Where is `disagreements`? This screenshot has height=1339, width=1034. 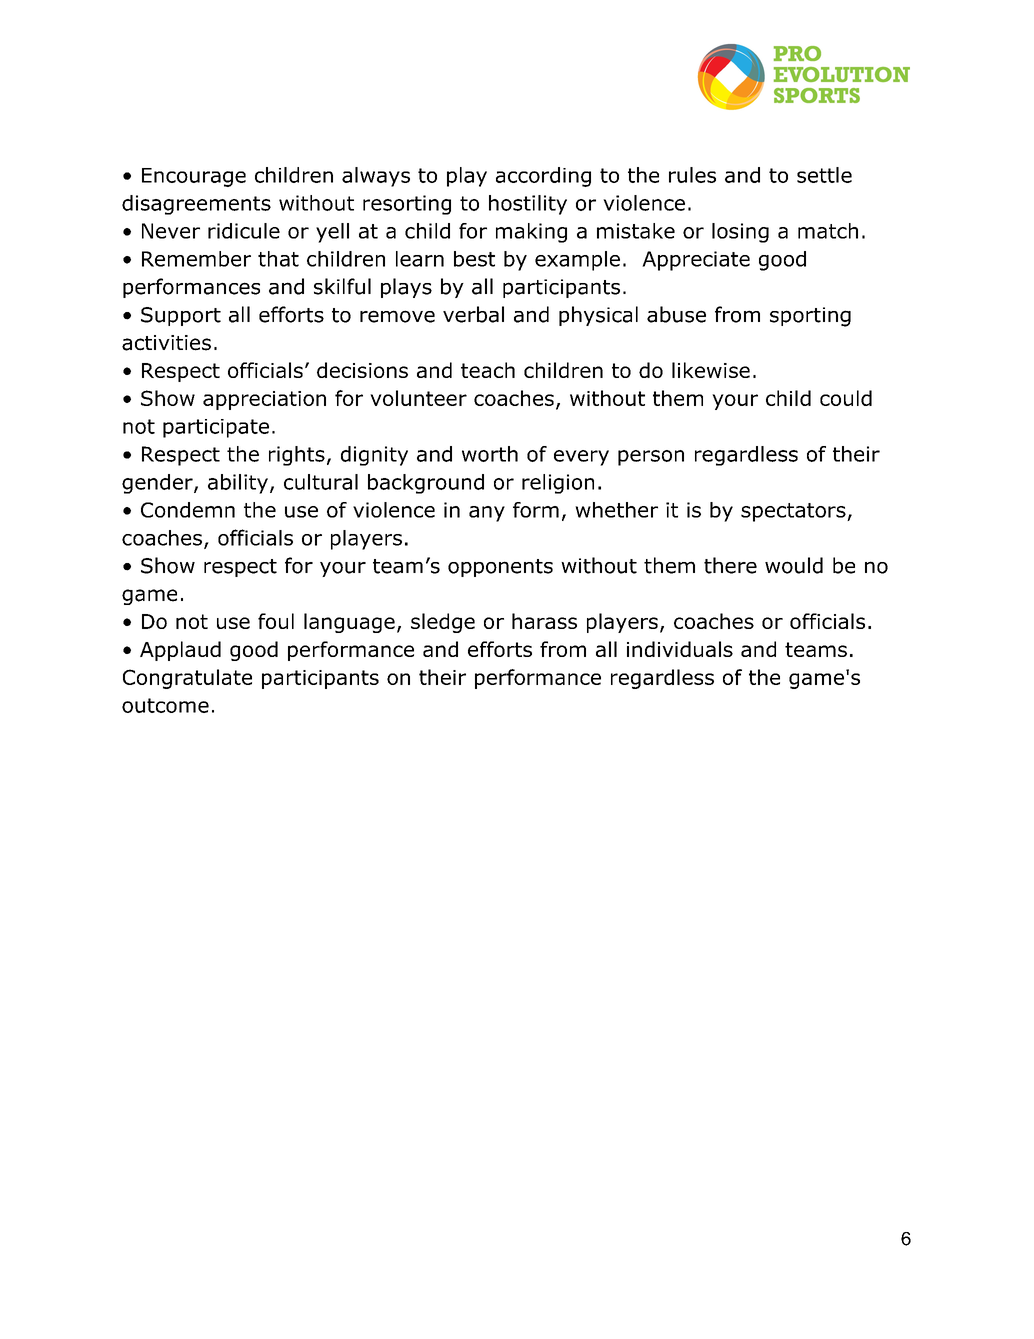
disagreements is located at coordinates (196, 205).
